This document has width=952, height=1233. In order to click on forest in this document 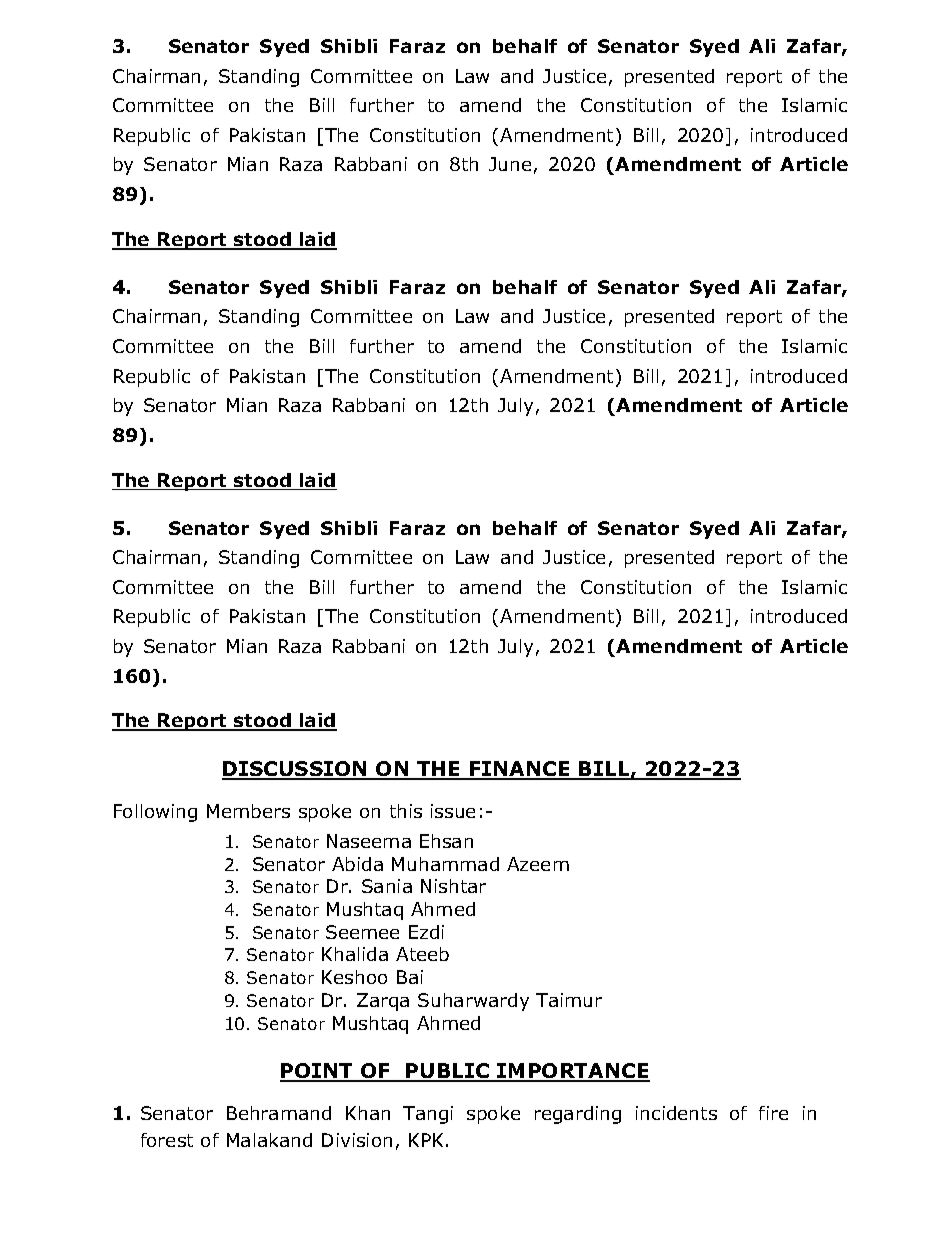, I will do `click(167, 1140)`.
